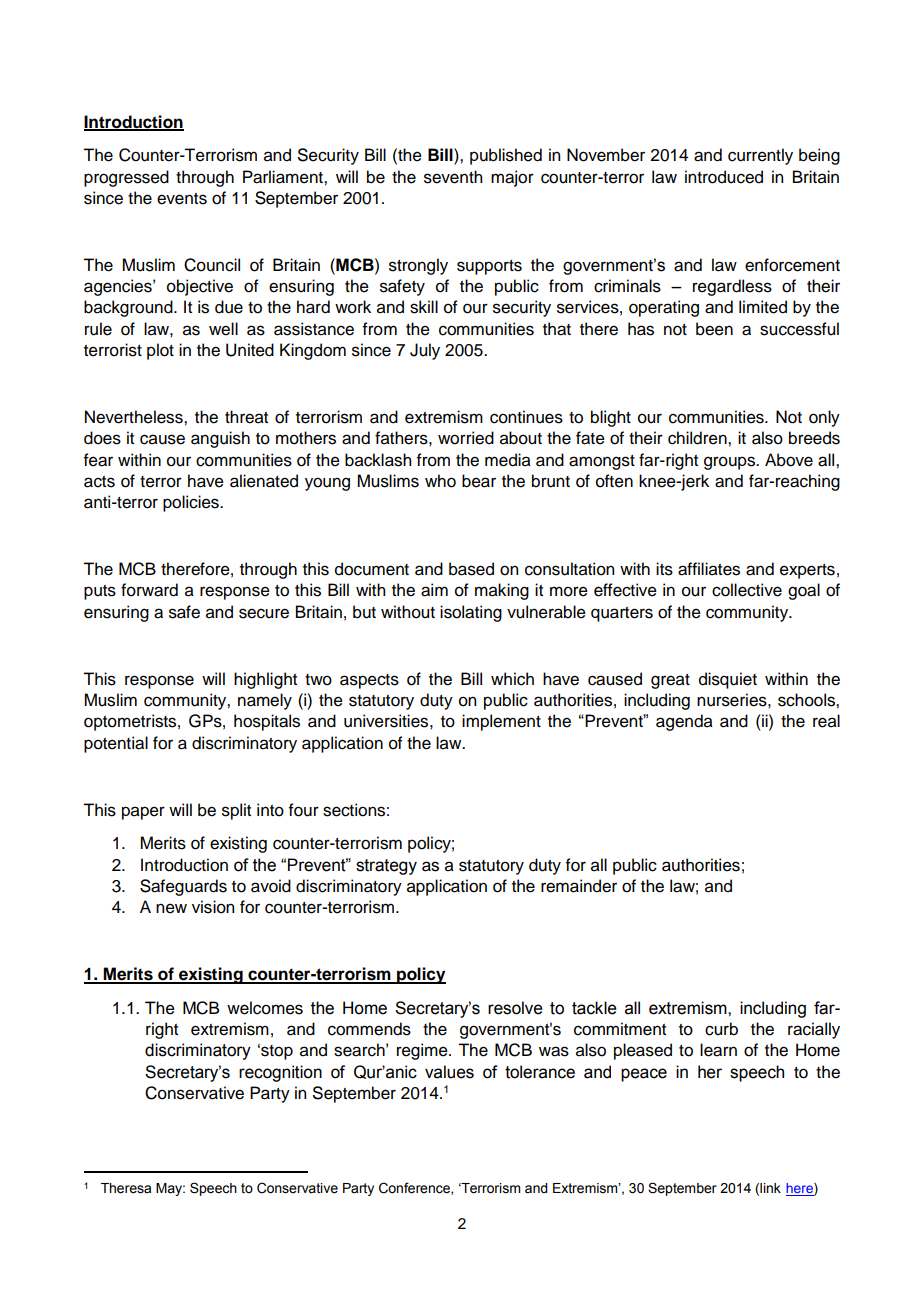 This image has height=1308, width=924. What do you see at coordinates (386, 867) in the image?
I see `strategy` at bounding box center [386, 867].
